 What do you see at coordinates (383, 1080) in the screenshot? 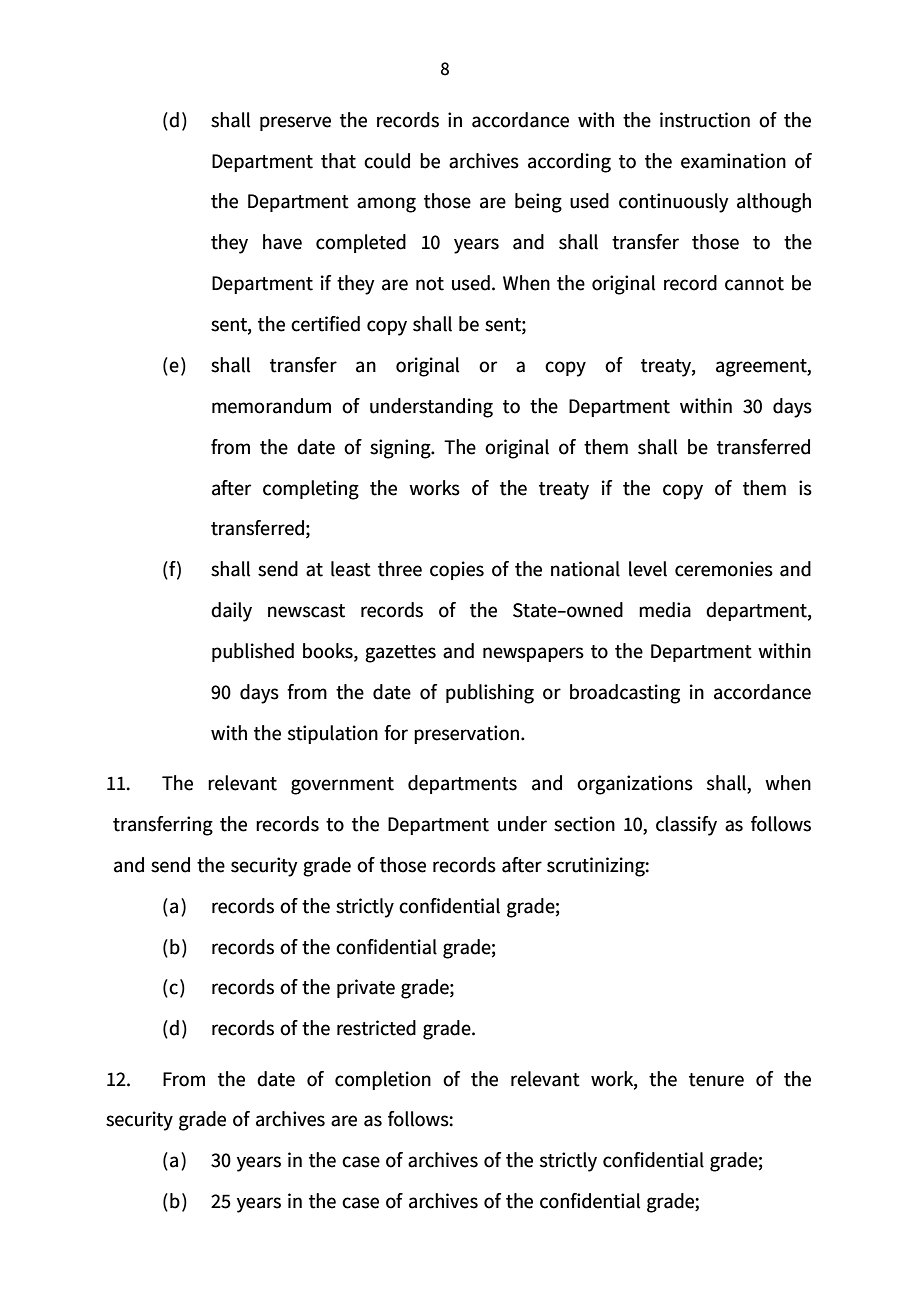
I see `completion` at bounding box center [383, 1080].
